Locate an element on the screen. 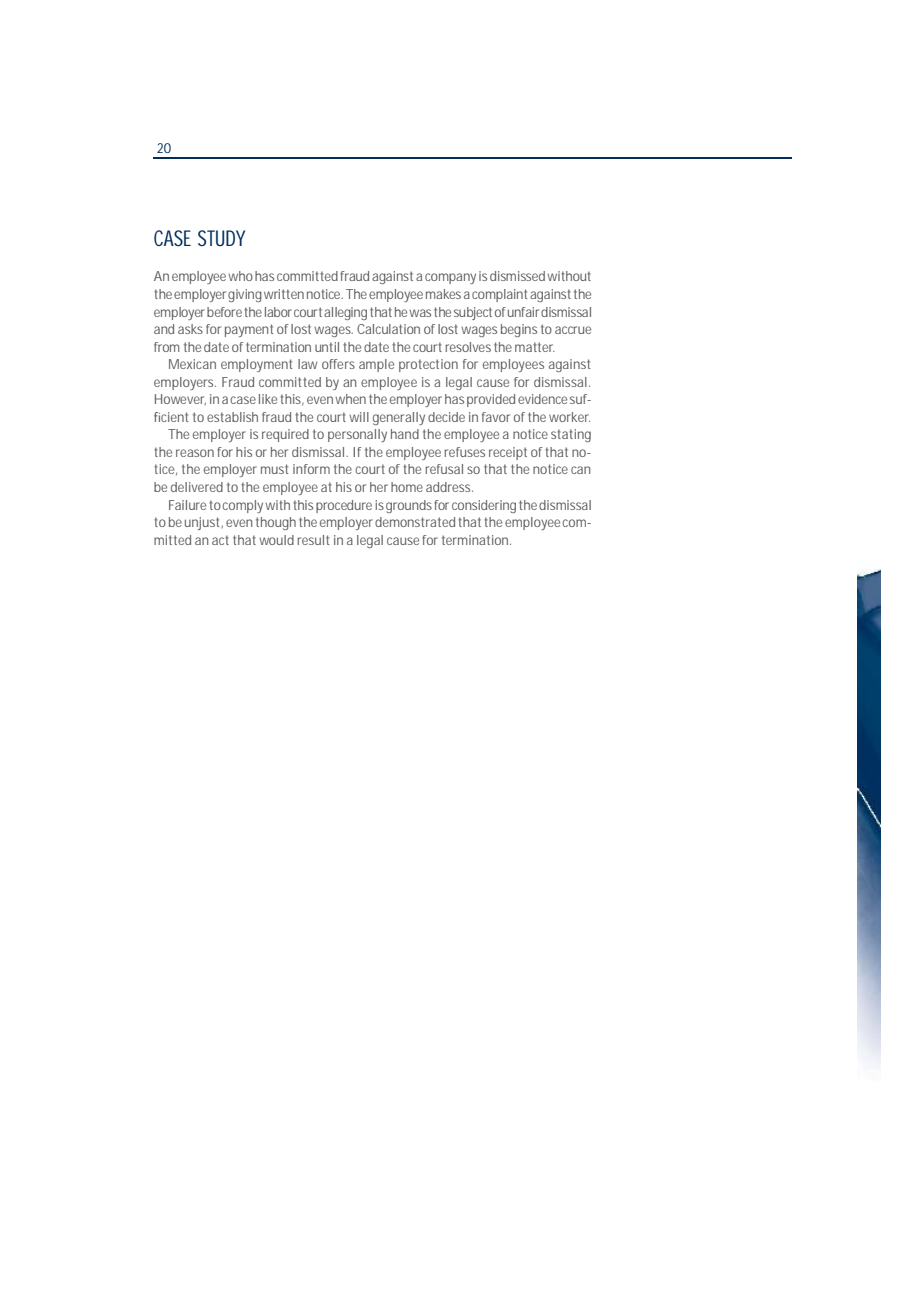 The height and width of the screenshot is (1308, 924). demonstrated is located at coordinates (415, 522).
